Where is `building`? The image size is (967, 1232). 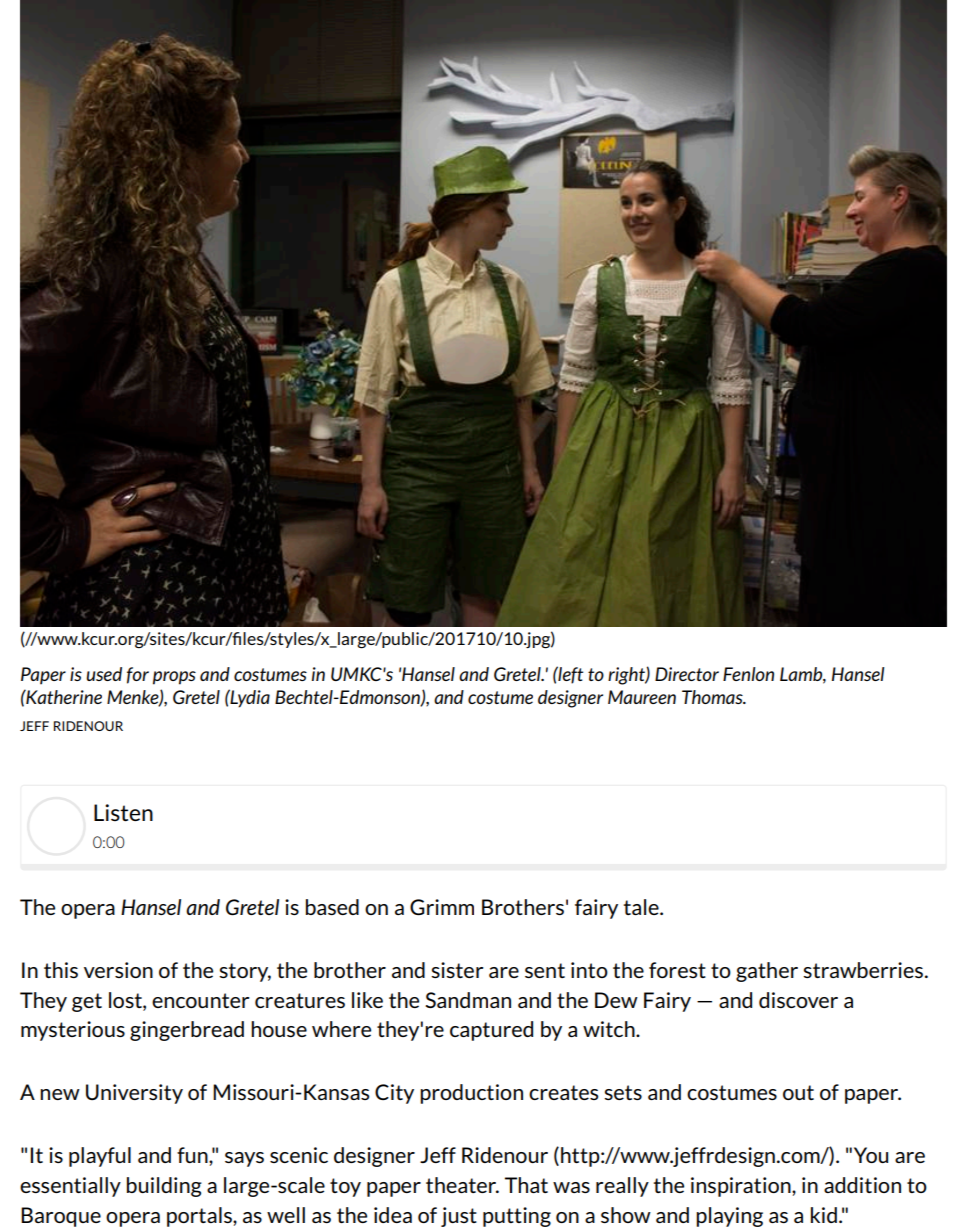
building is located at coordinates (164, 1187).
